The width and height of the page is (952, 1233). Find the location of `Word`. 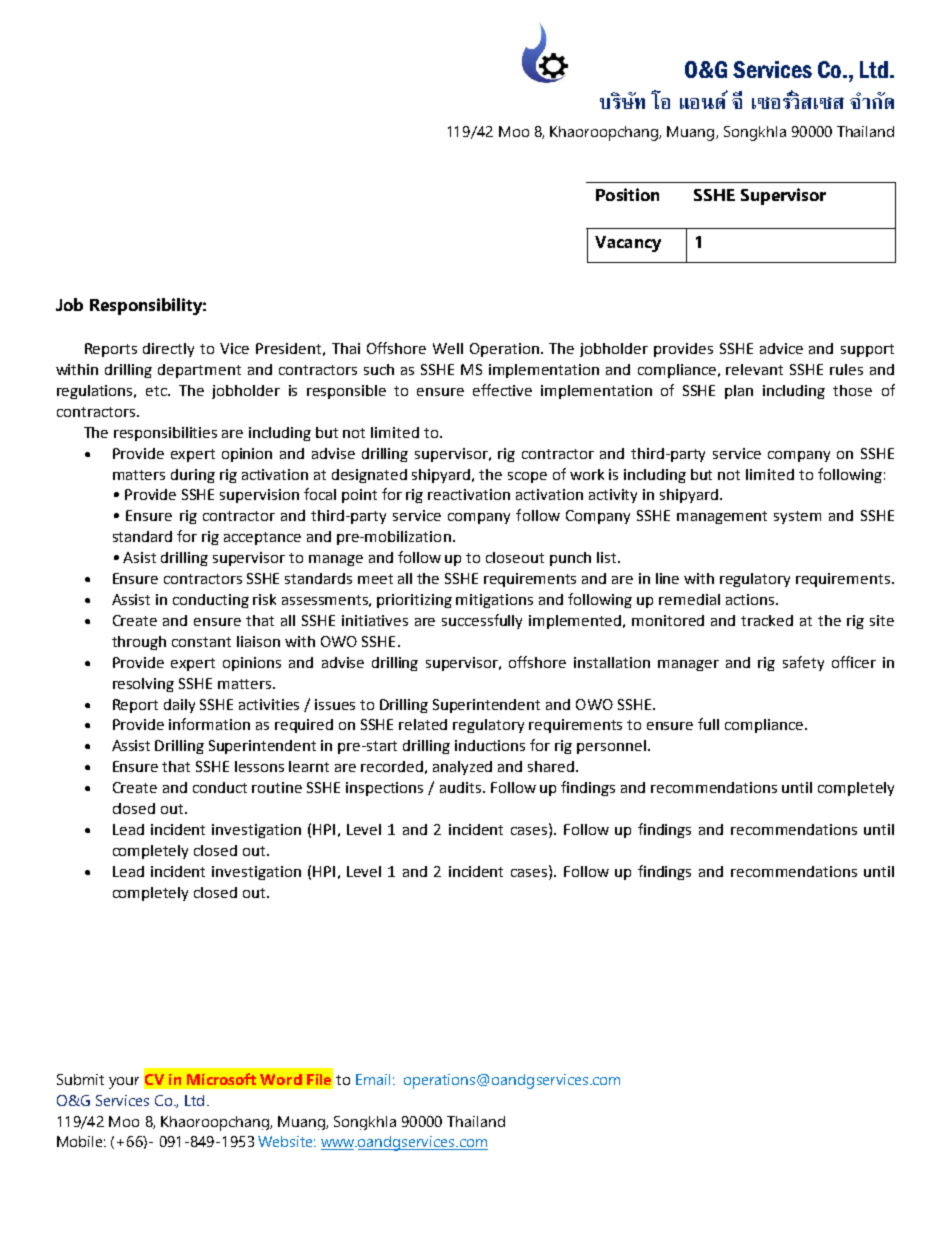

Word is located at coordinates (281, 1079).
